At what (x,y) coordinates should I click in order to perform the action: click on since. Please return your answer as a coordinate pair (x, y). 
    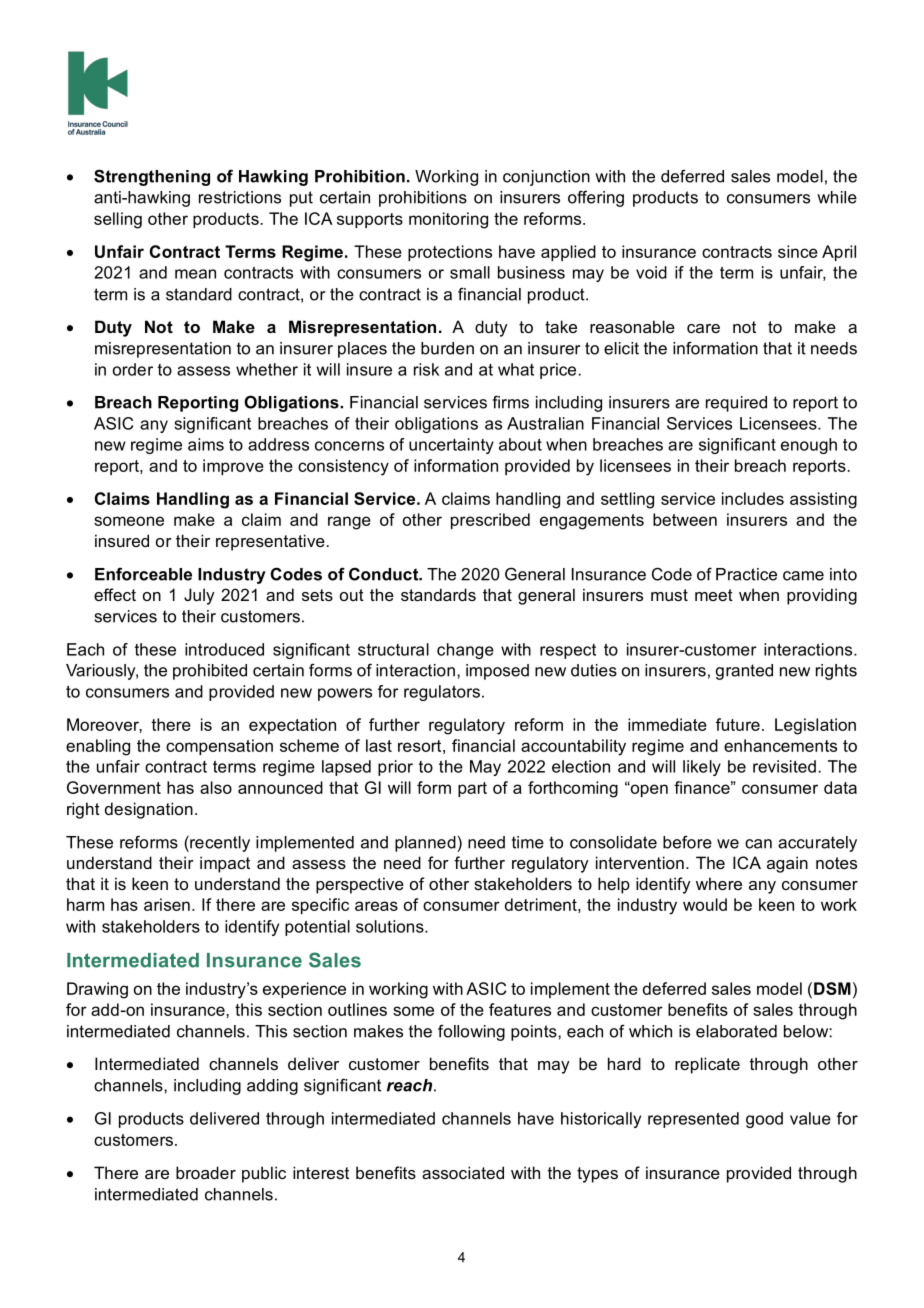
    Looking at the image, I should click on (798, 251).
